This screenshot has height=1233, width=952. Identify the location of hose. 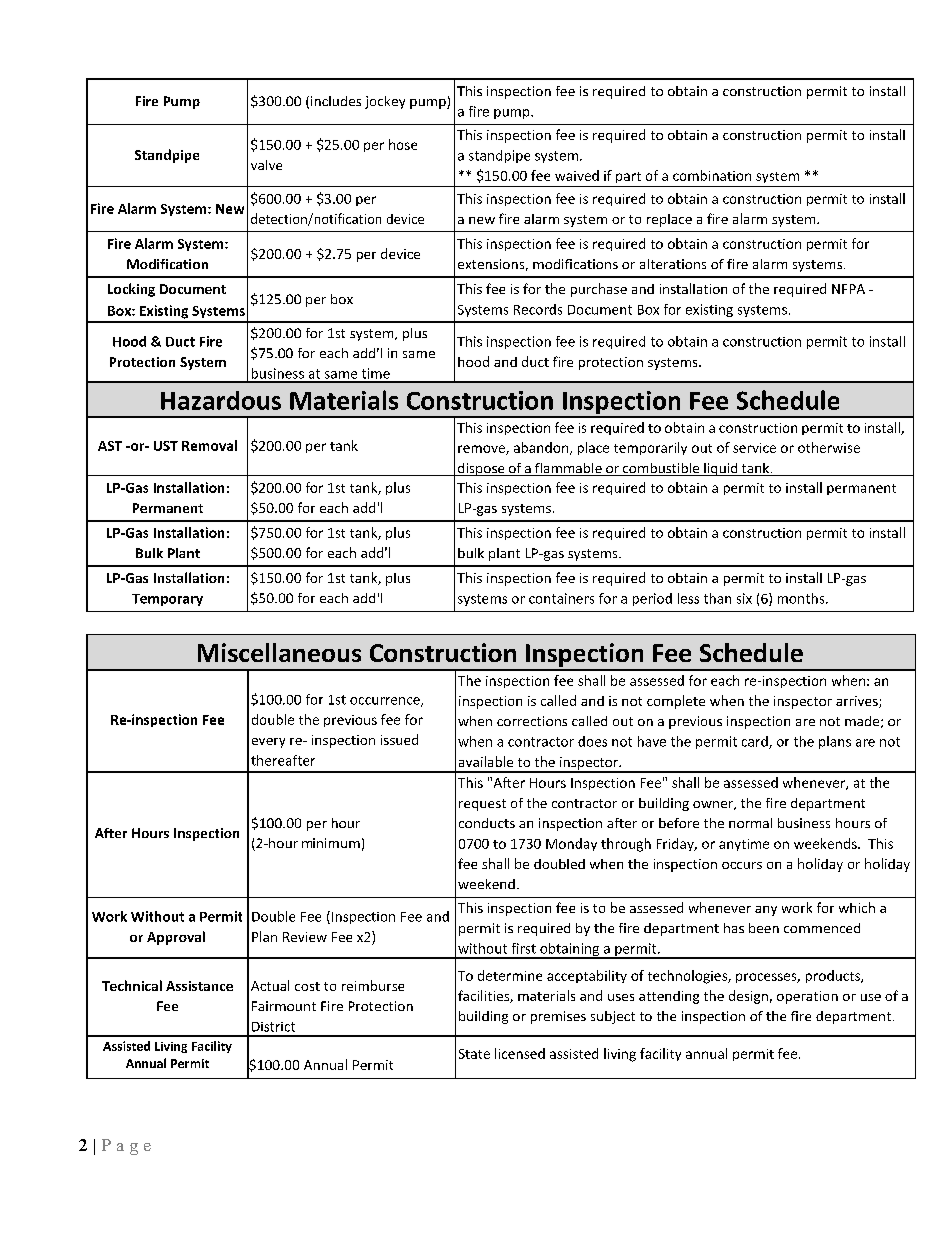
(403, 144).
